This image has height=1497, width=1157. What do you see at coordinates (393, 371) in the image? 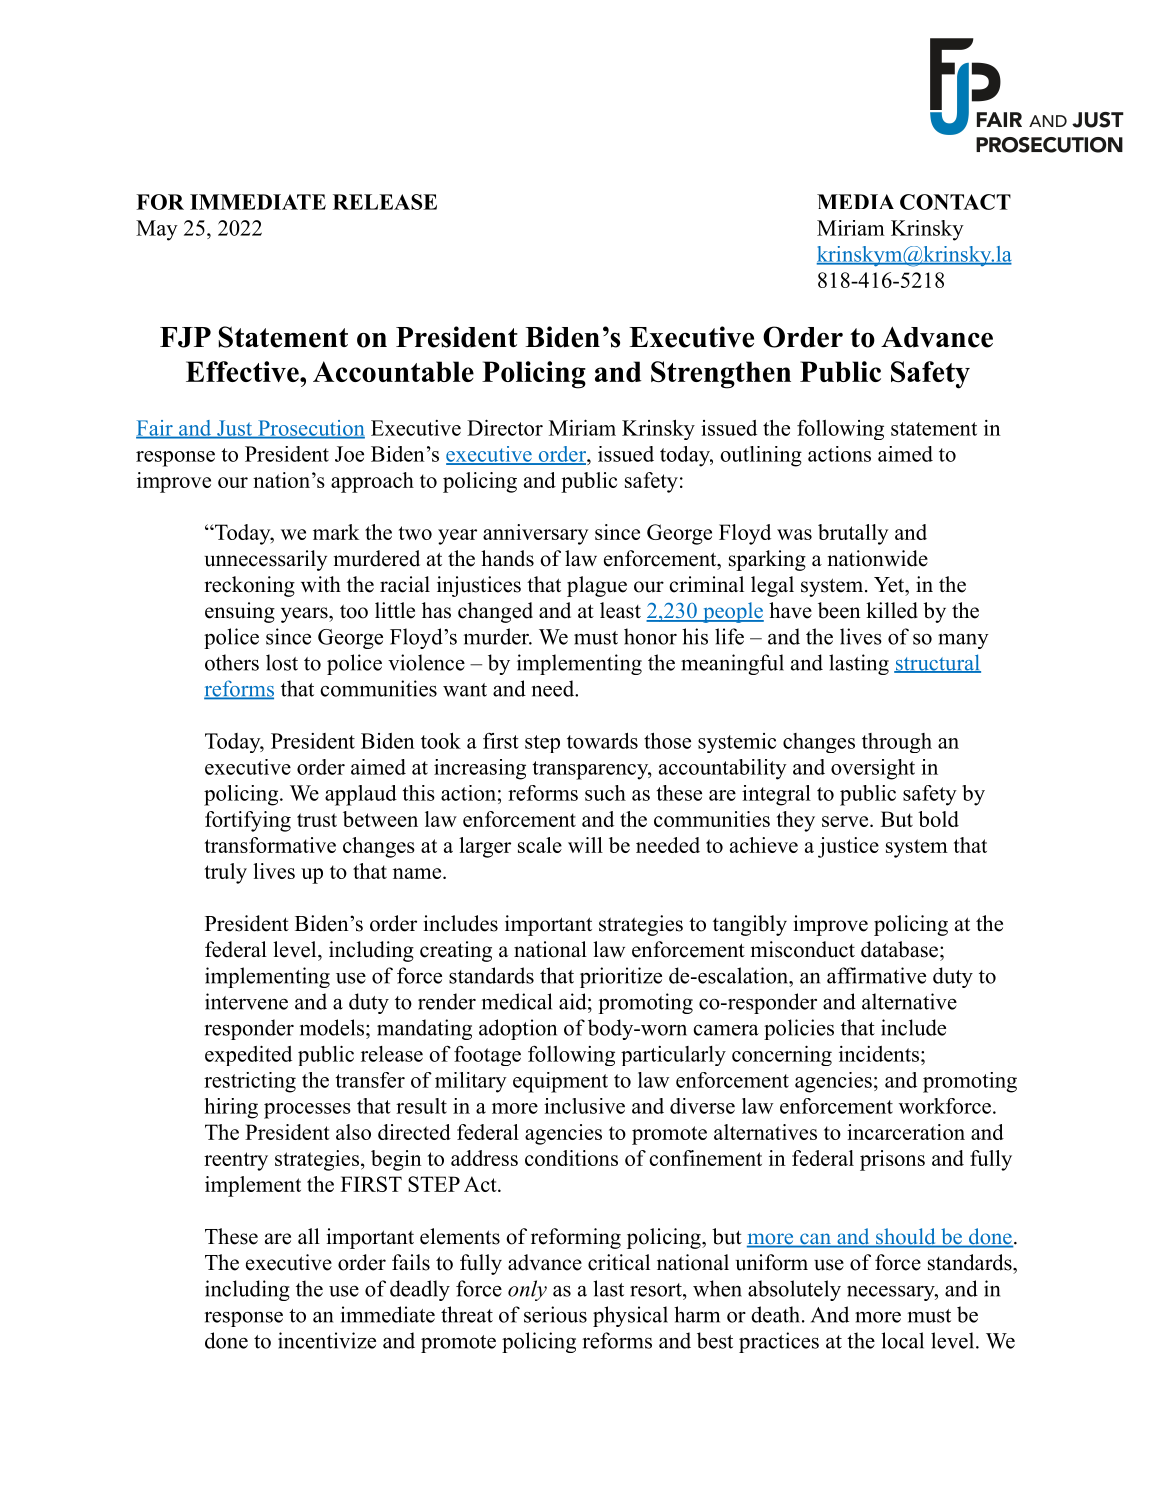
I see `Accountable` at bounding box center [393, 371].
